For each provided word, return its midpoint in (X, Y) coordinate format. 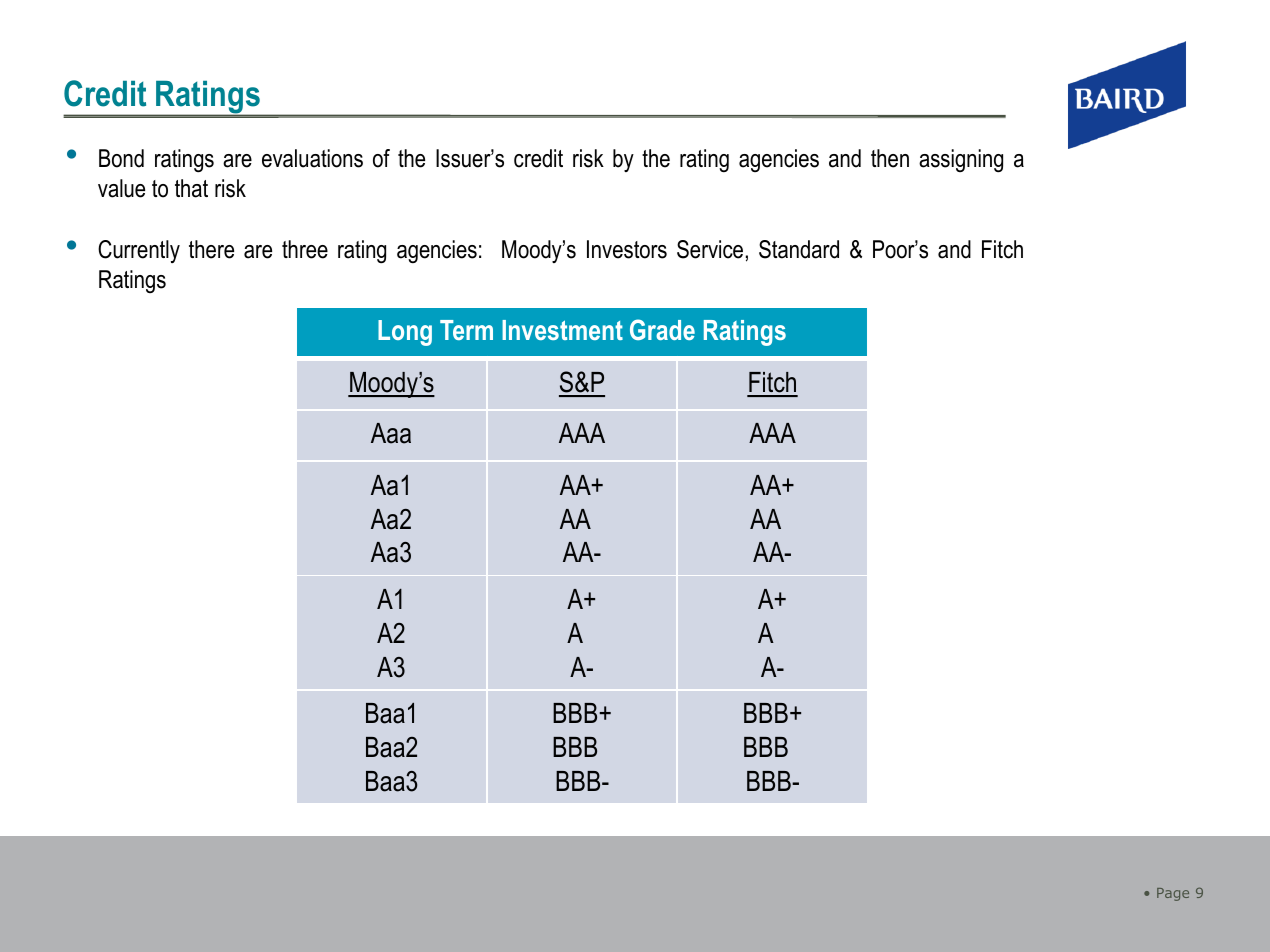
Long (405, 333)
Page (1173, 894)
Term (466, 330)
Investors (627, 249)
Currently (139, 251)
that (191, 188)
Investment (562, 330)
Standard (799, 249)
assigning (961, 161)
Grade (662, 329)
